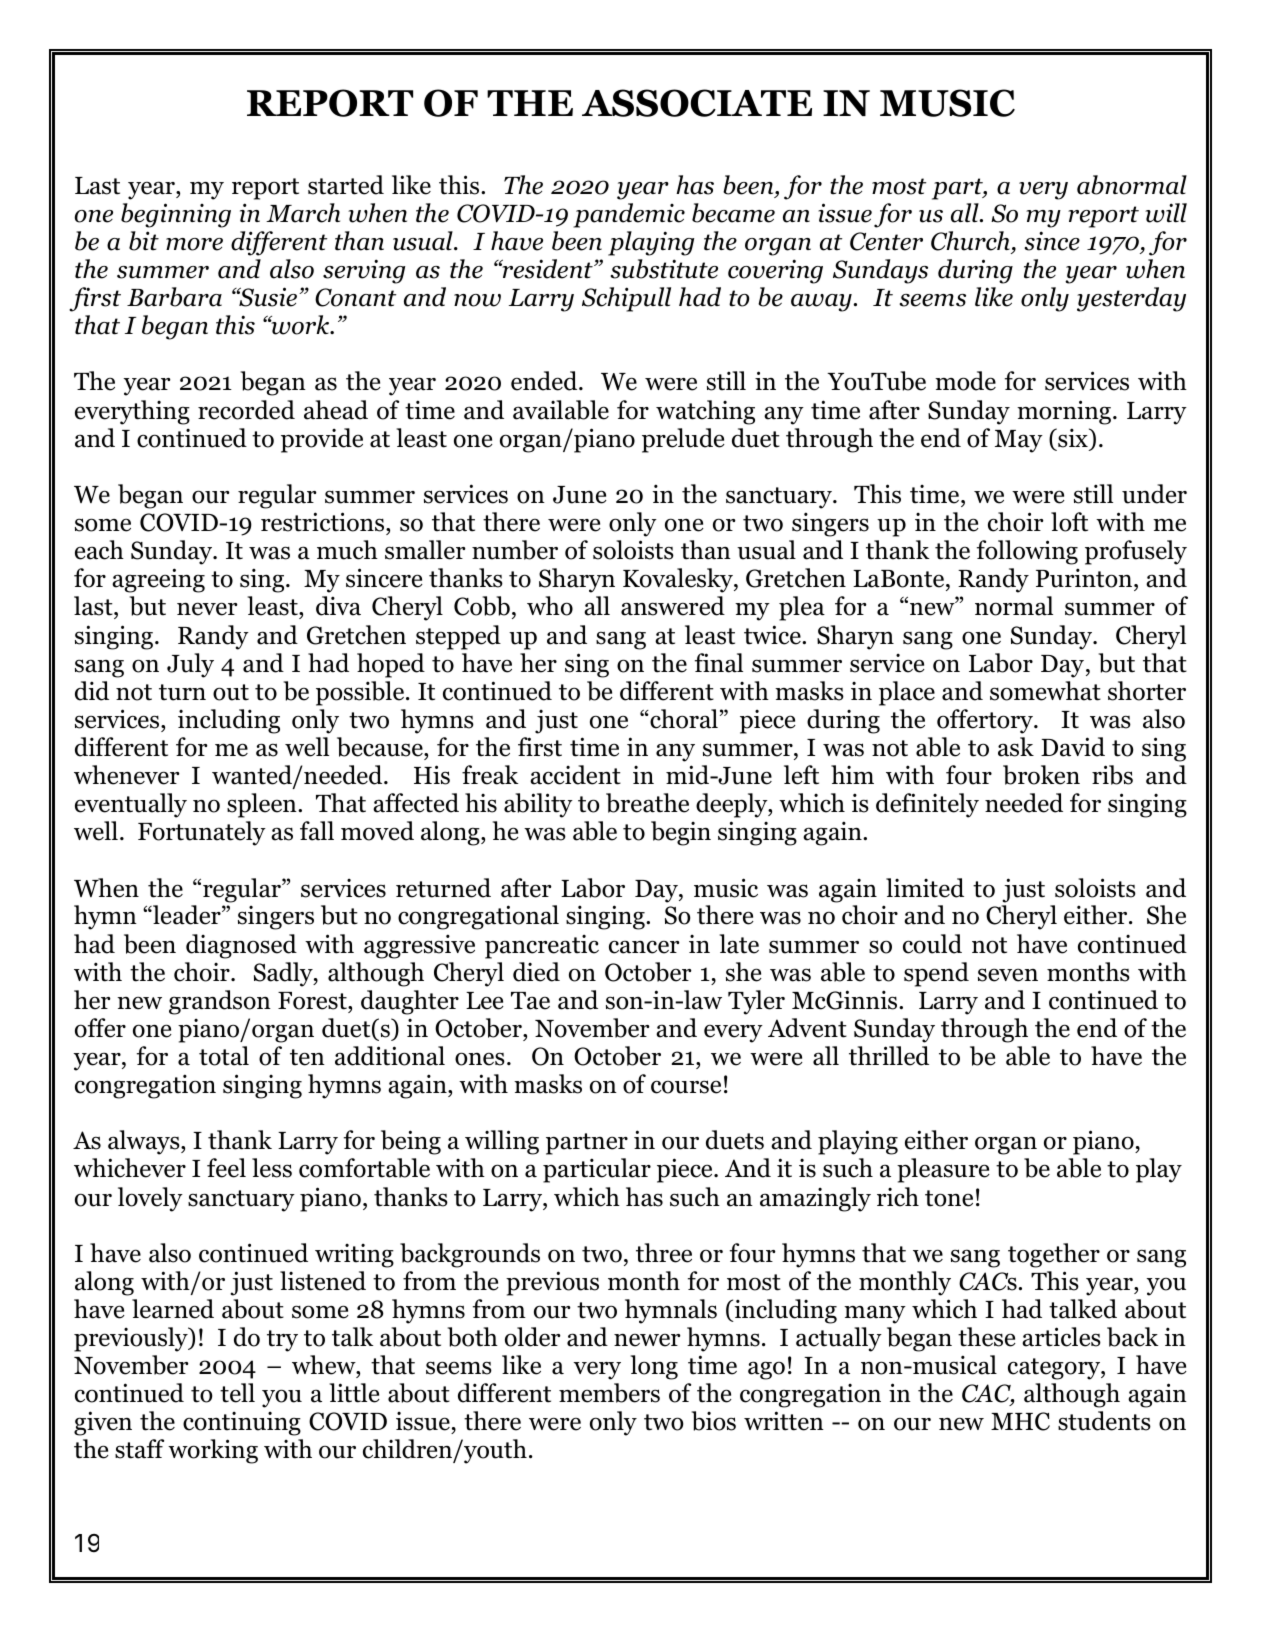 The height and width of the screenshot is (1632, 1261). Describe the element at coordinates (697, 103) in the screenshot. I see `ASSOCIATE` at that location.
